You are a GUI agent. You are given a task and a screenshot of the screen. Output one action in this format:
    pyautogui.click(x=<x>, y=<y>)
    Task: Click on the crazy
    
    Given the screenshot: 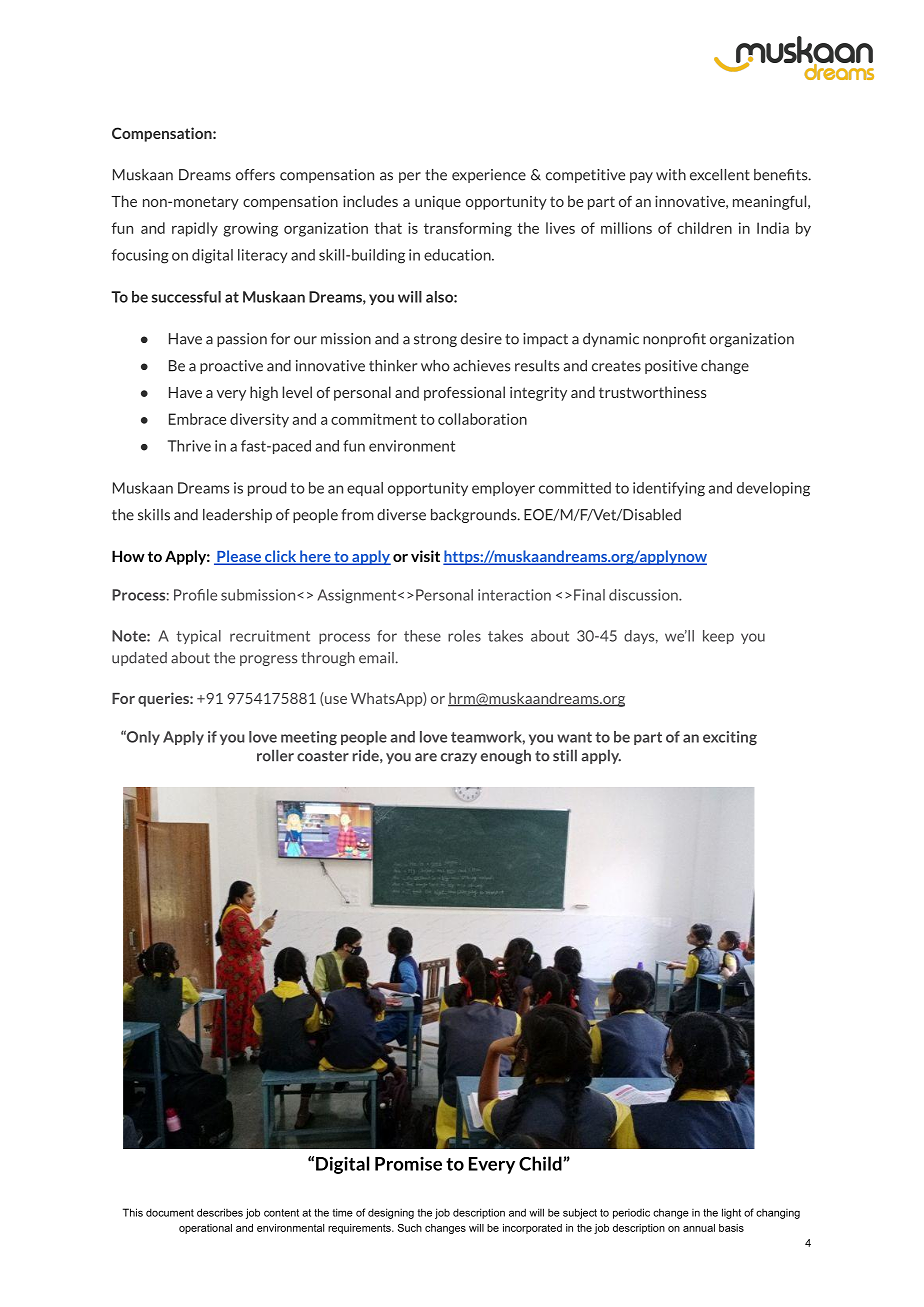 What is the action you would take?
    pyautogui.click(x=459, y=758)
